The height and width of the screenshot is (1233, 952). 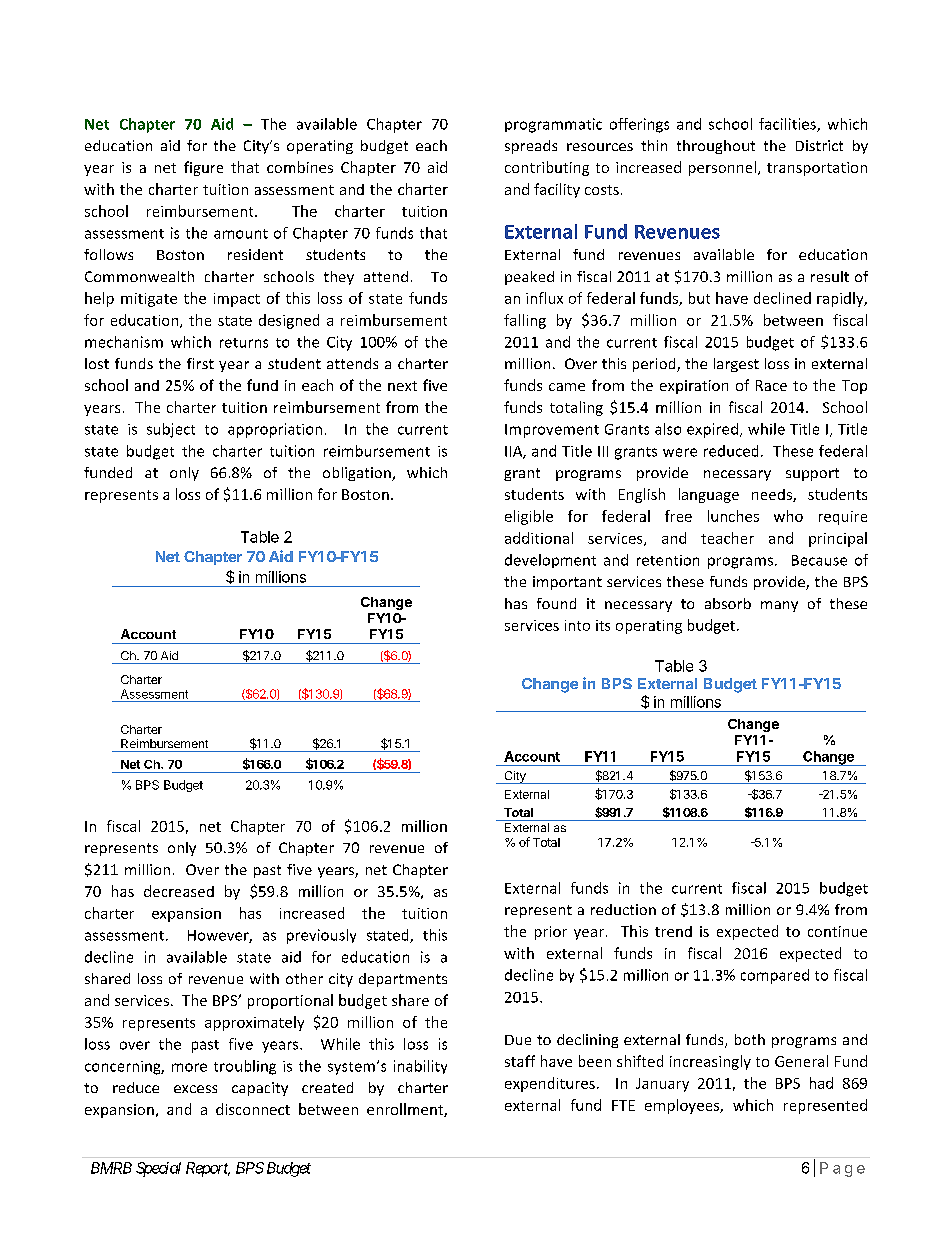 I want to click on expenditures, so click(x=550, y=1084).
